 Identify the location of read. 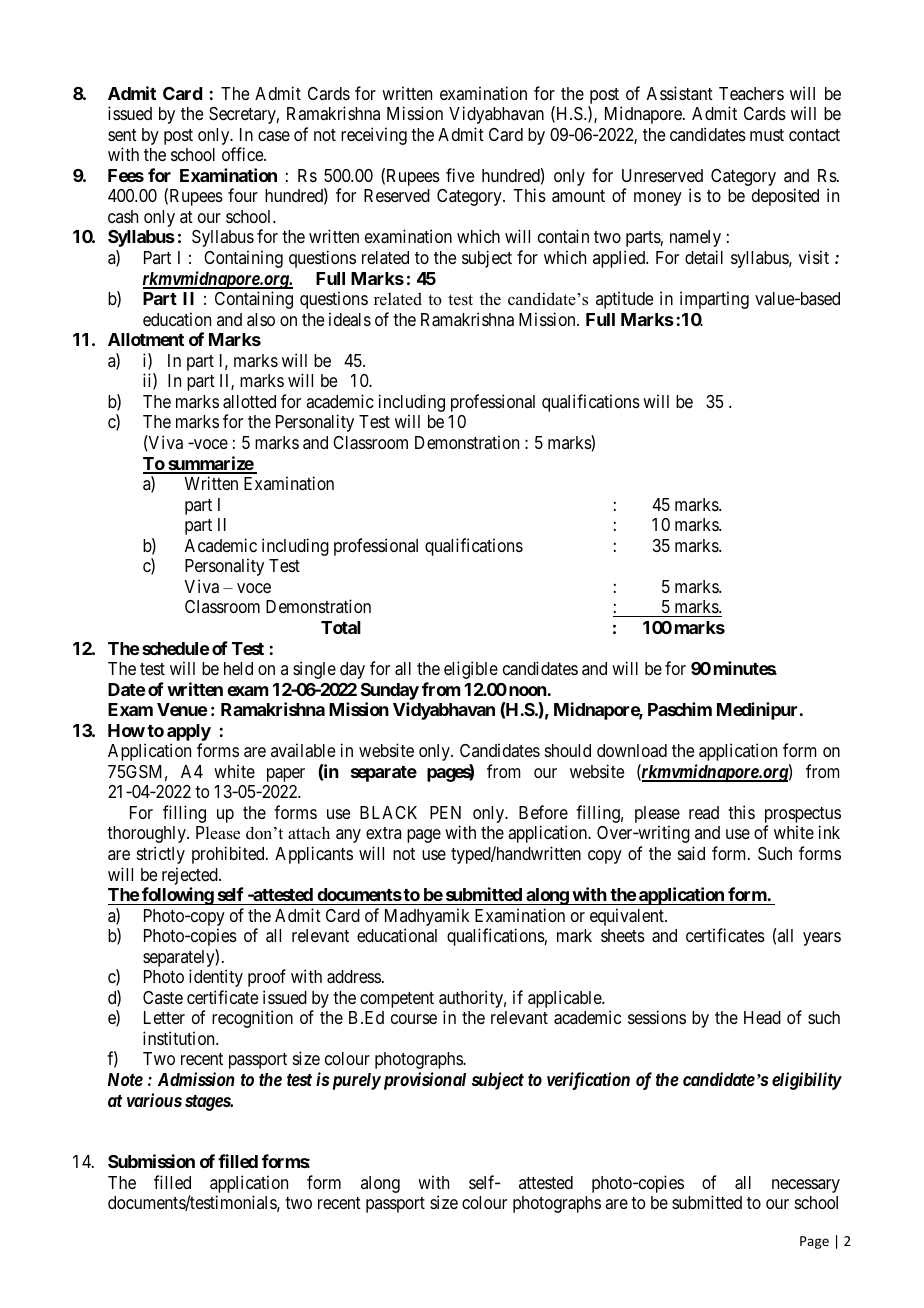
(704, 812).
